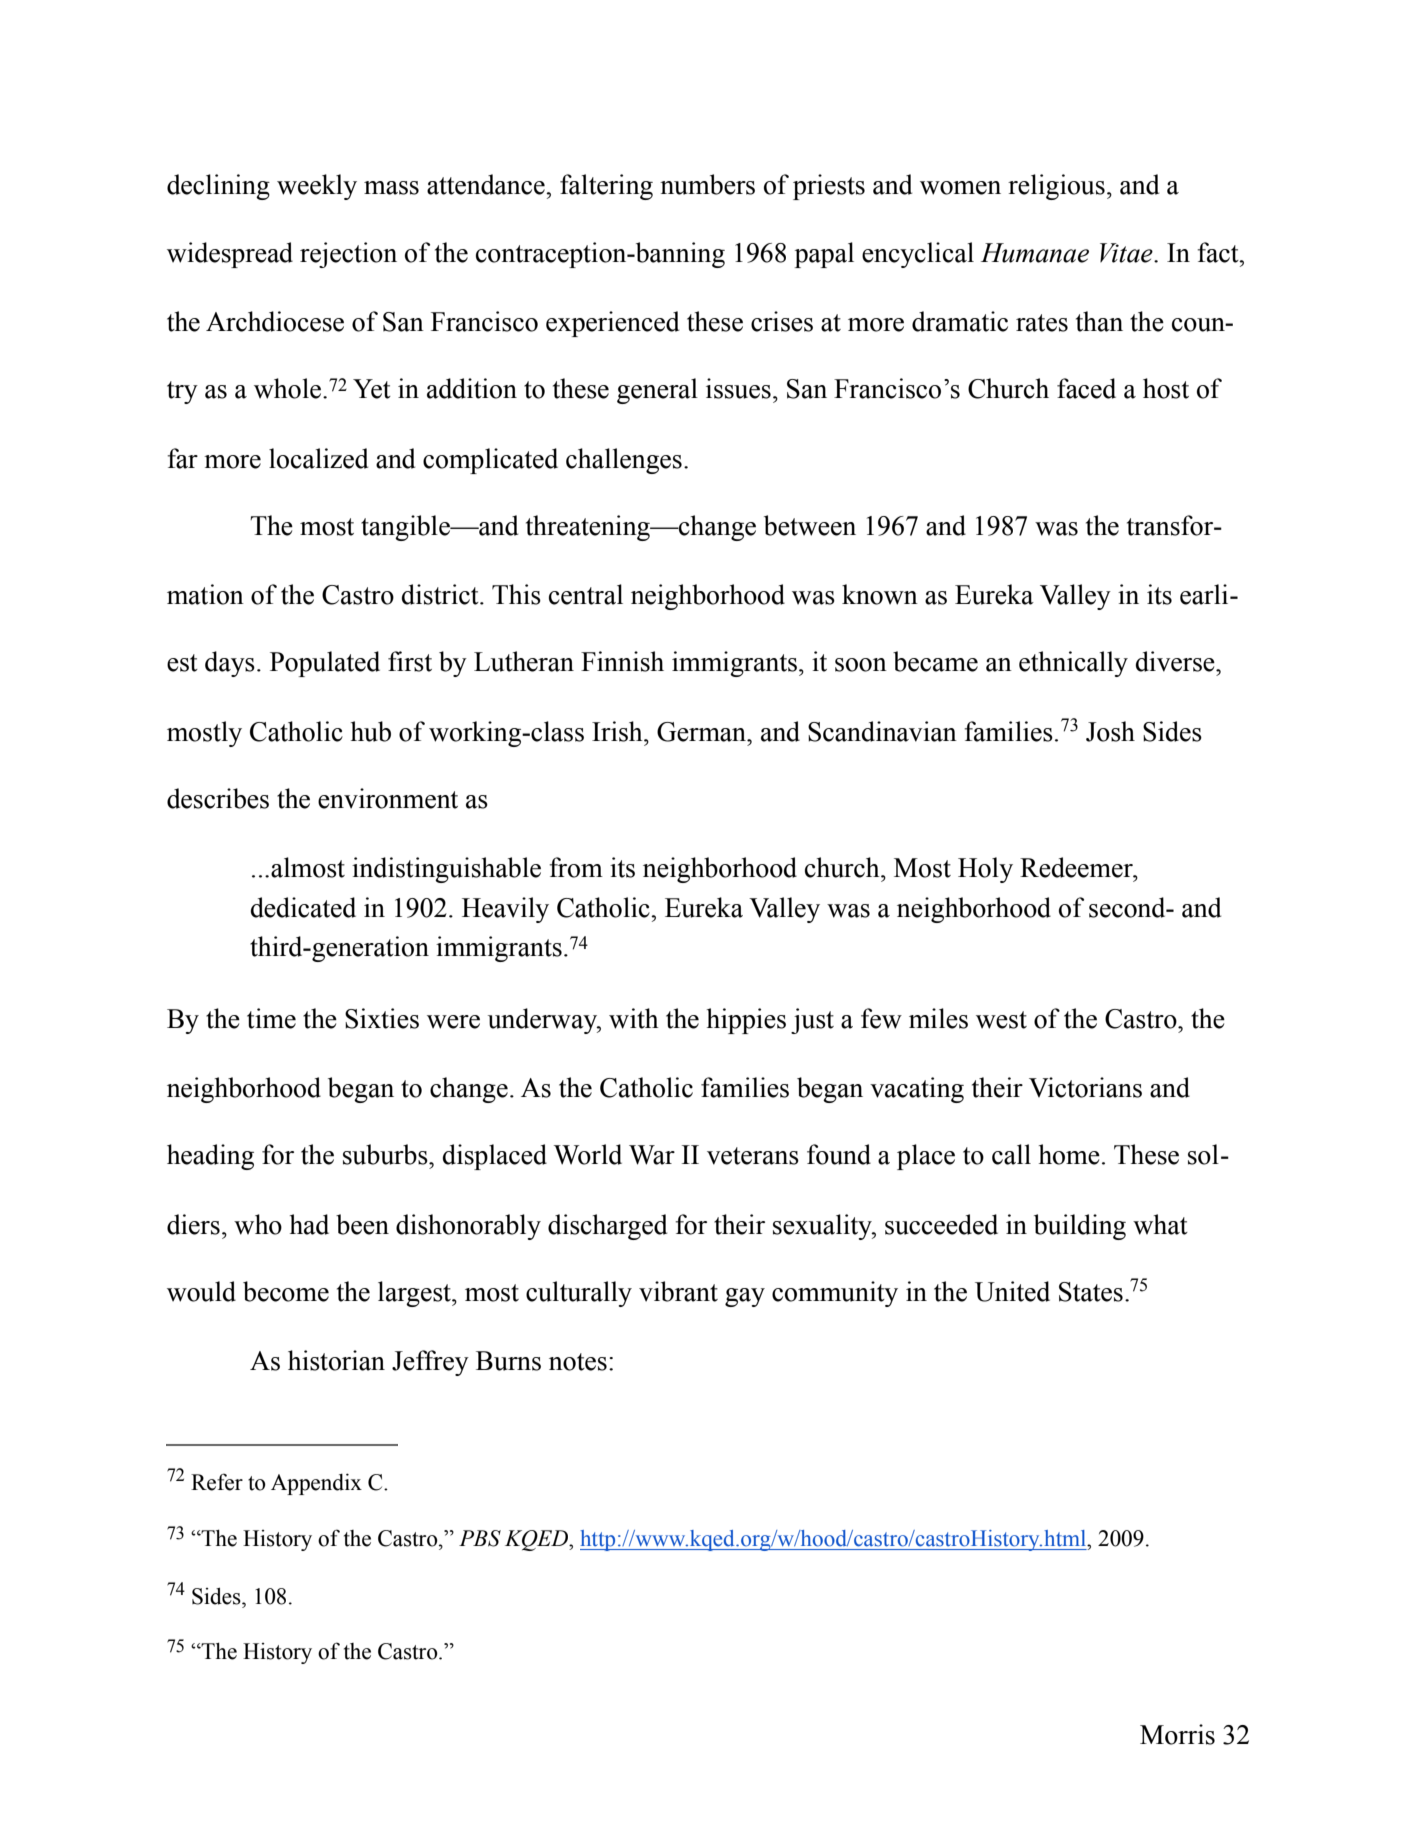 The image size is (1417, 1833). Describe the element at coordinates (1127, 253) in the document. I see `Vitae` at that location.
